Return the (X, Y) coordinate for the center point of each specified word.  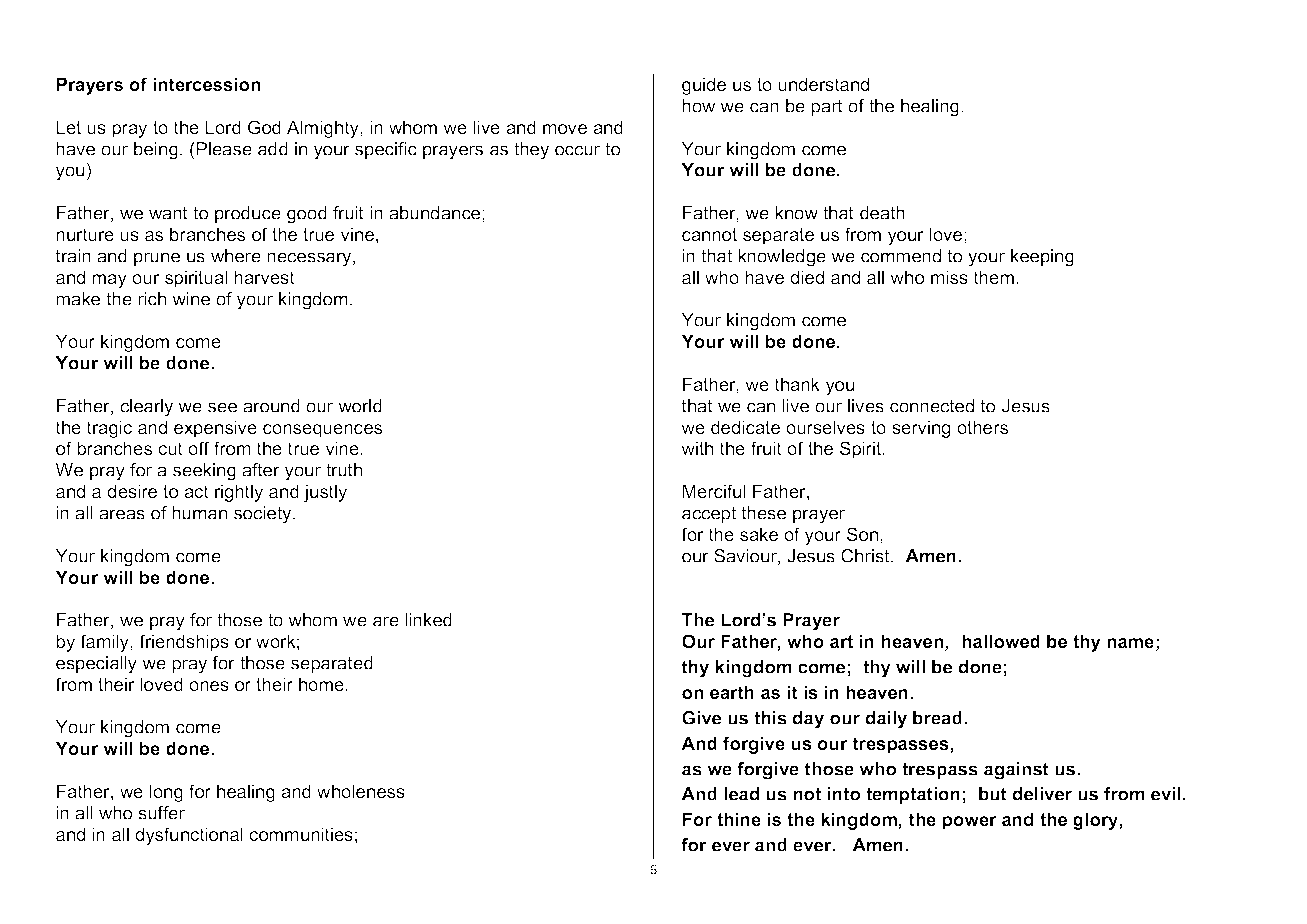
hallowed (1001, 641)
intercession (206, 84)
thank (797, 384)
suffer (161, 813)
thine (739, 819)
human (199, 513)
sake (759, 534)
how (698, 106)
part (827, 107)
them (994, 277)
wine (191, 299)
